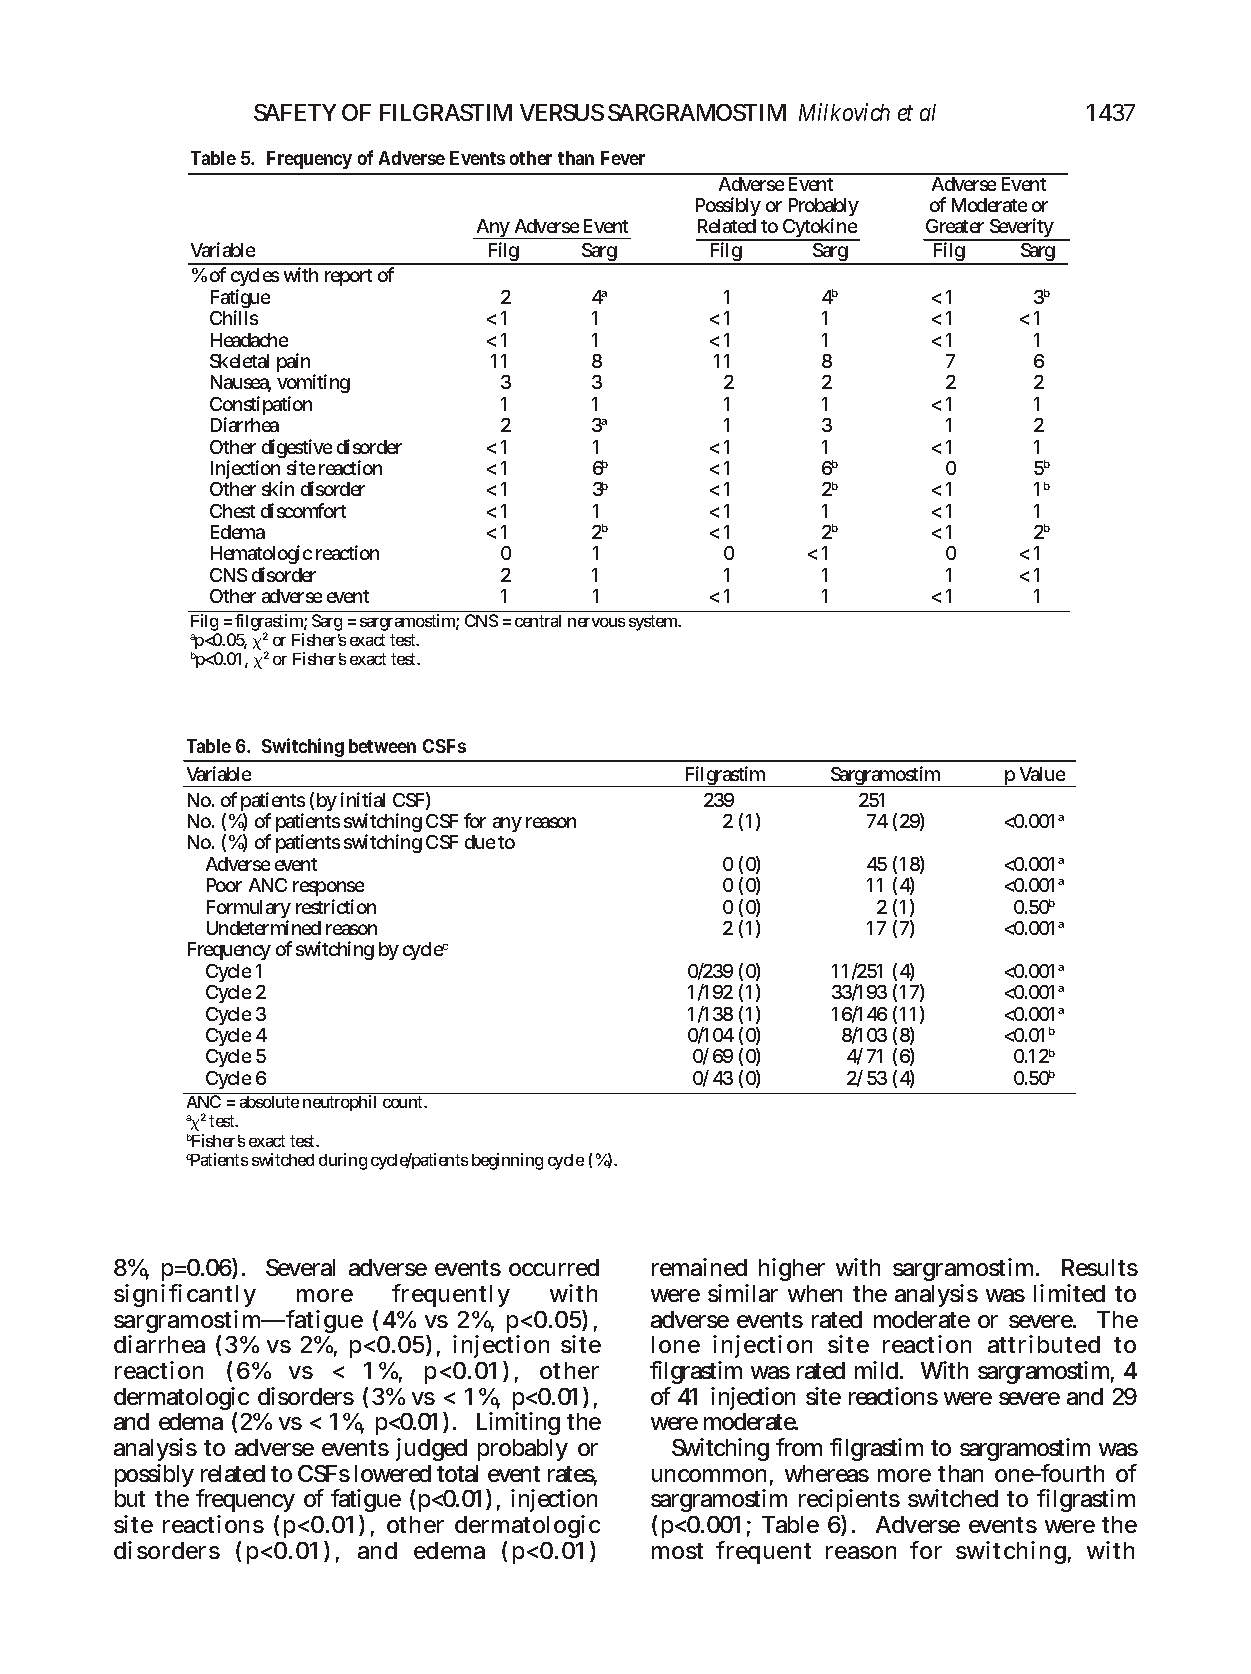 The height and width of the image is (1674, 1251). I want to click on higher, so click(792, 1269).
